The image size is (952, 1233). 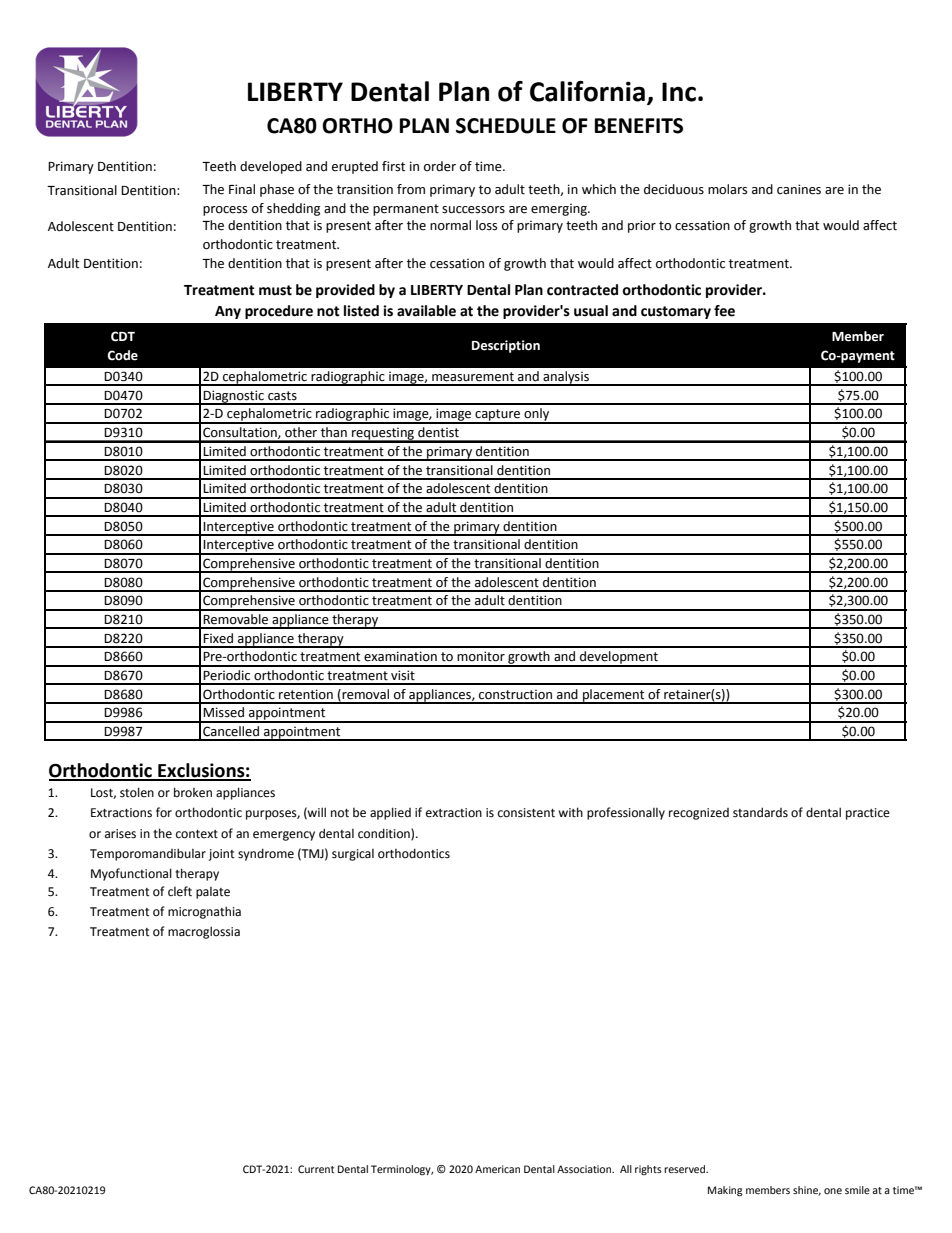 What do you see at coordinates (497, 1169) in the screenshot?
I see `American` at bounding box center [497, 1169].
